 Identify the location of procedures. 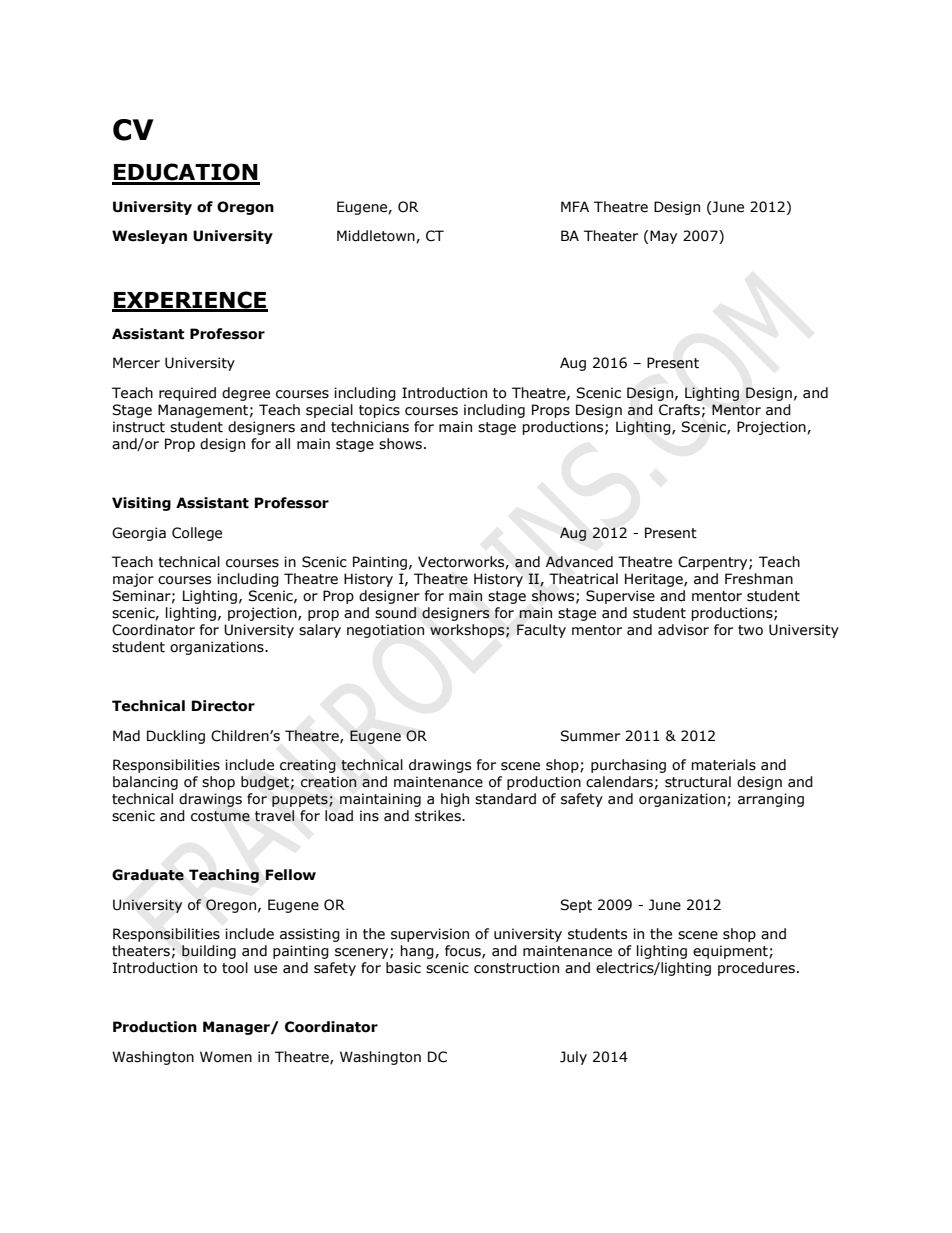
(756, 969).
